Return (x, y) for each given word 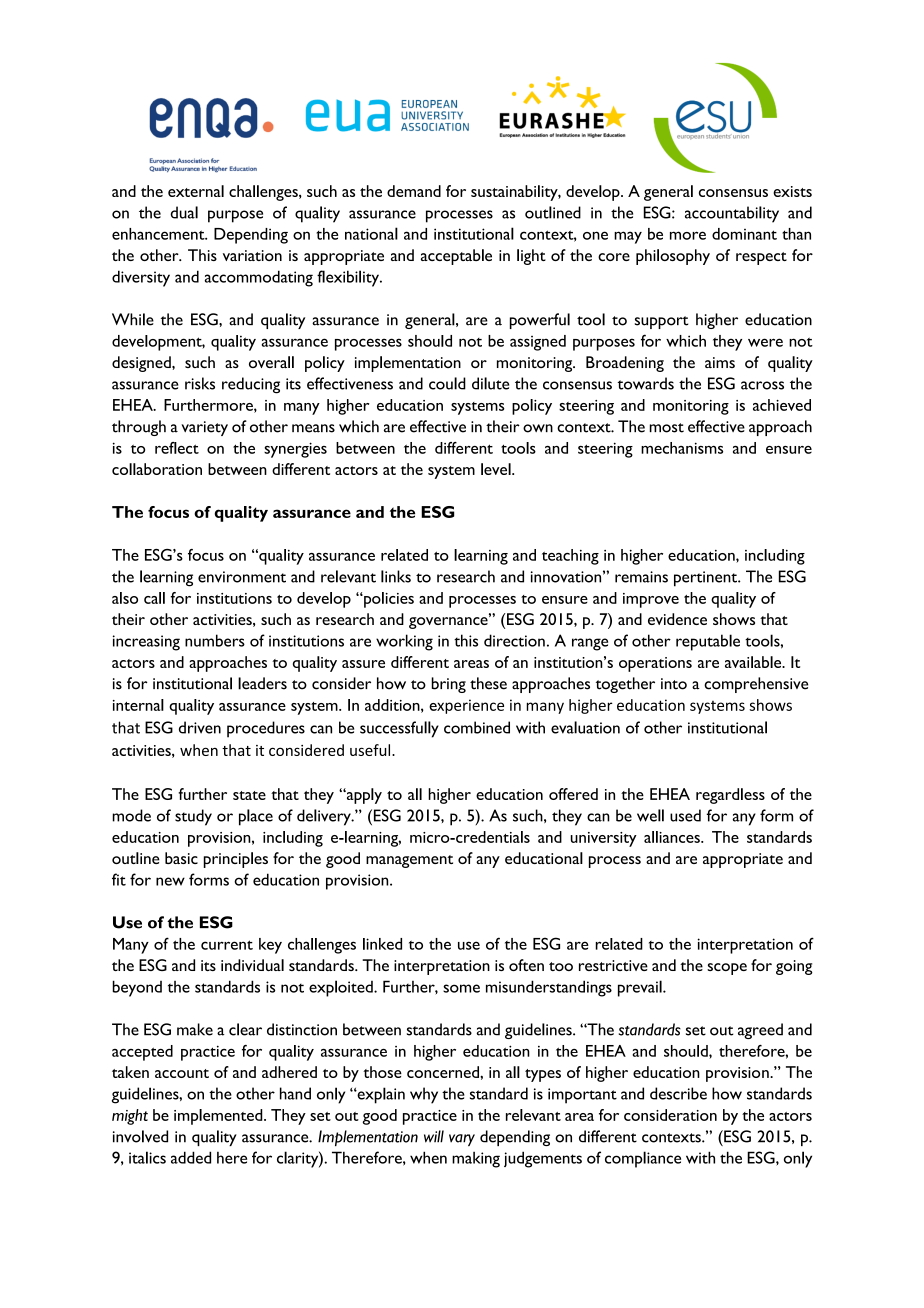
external (196, 191)
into (674, 684)
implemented (219, 1117)
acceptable (456, 257)
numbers (215, 640)
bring (448, 685)
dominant (744, 234)
